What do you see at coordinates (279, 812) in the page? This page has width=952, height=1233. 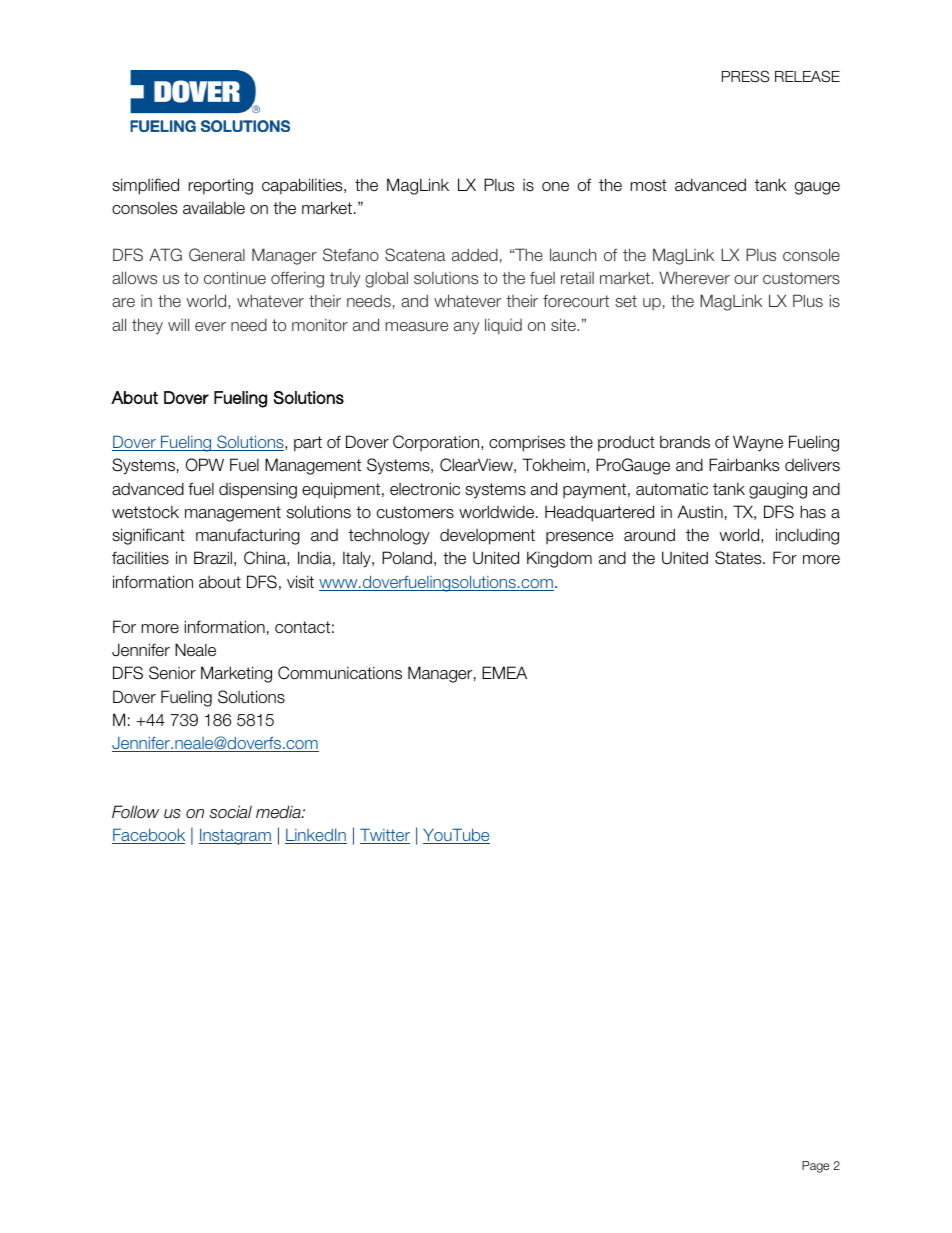 I see `media` at bounding box center [279, 812].
